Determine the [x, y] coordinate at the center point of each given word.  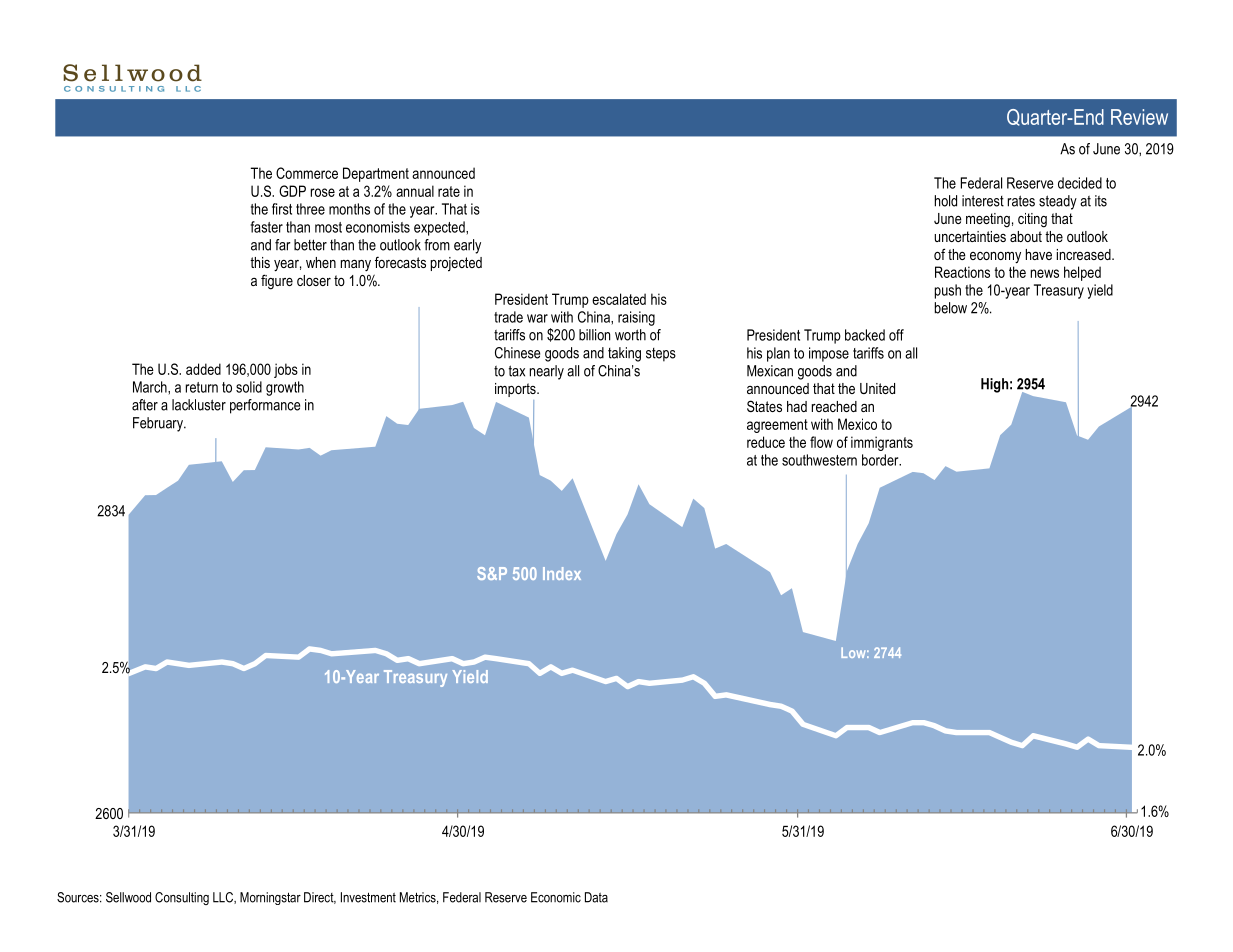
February [159, 424]
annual [415, 191]
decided [1080, 183]
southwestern [819, 460]
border [881, 460]
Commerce [307, 173]
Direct [320, 898]
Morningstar [270, 898]
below [951, 308]
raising [636, 318]
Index [562, 573]
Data [596, 897]
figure [277, 282]
